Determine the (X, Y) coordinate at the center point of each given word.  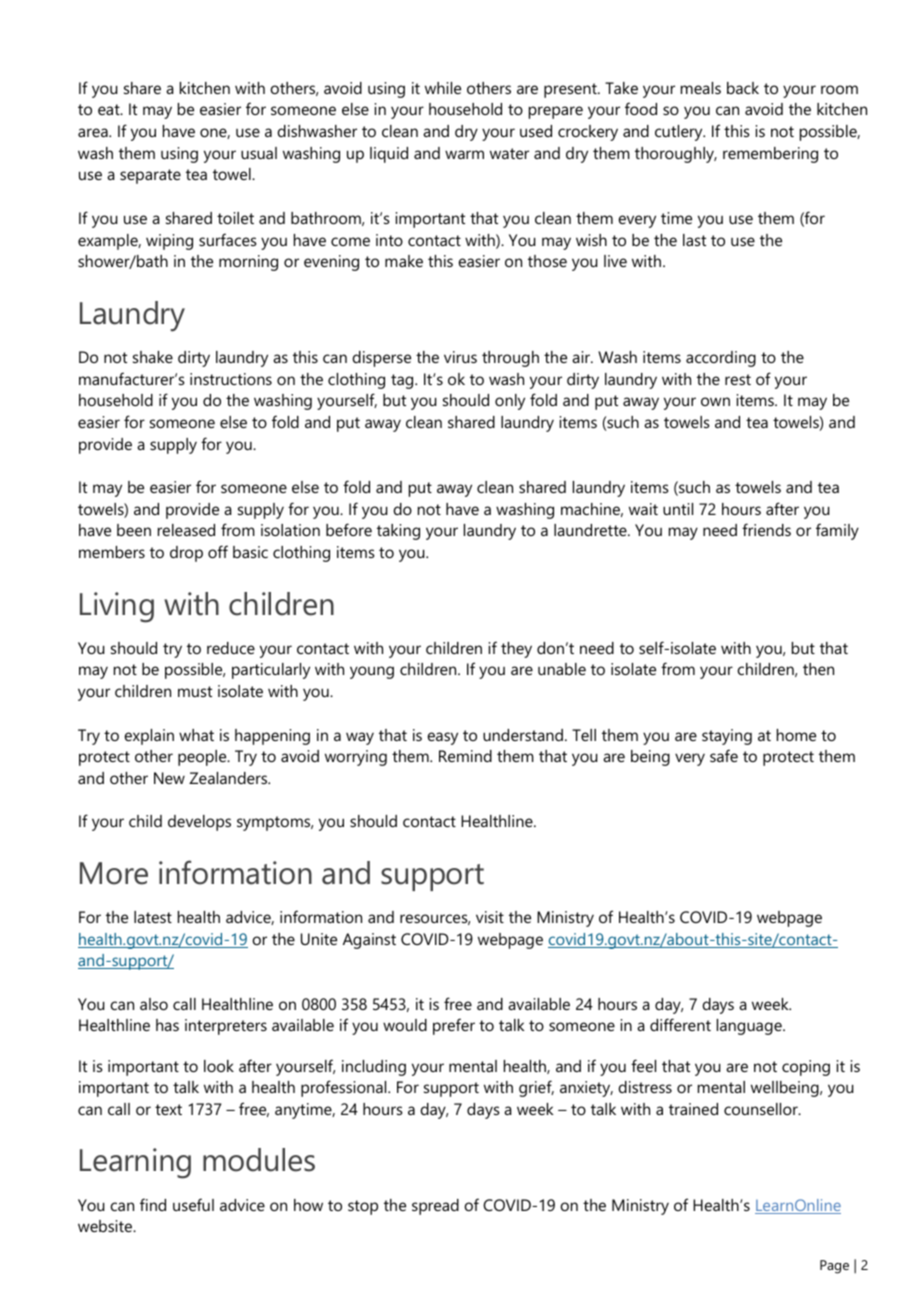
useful (193, 1204)
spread (435, 1207)
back (743, 88)
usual (259, 153)
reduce (231, 648)
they (516, 650)
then (818, 669)
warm (464, 154)
